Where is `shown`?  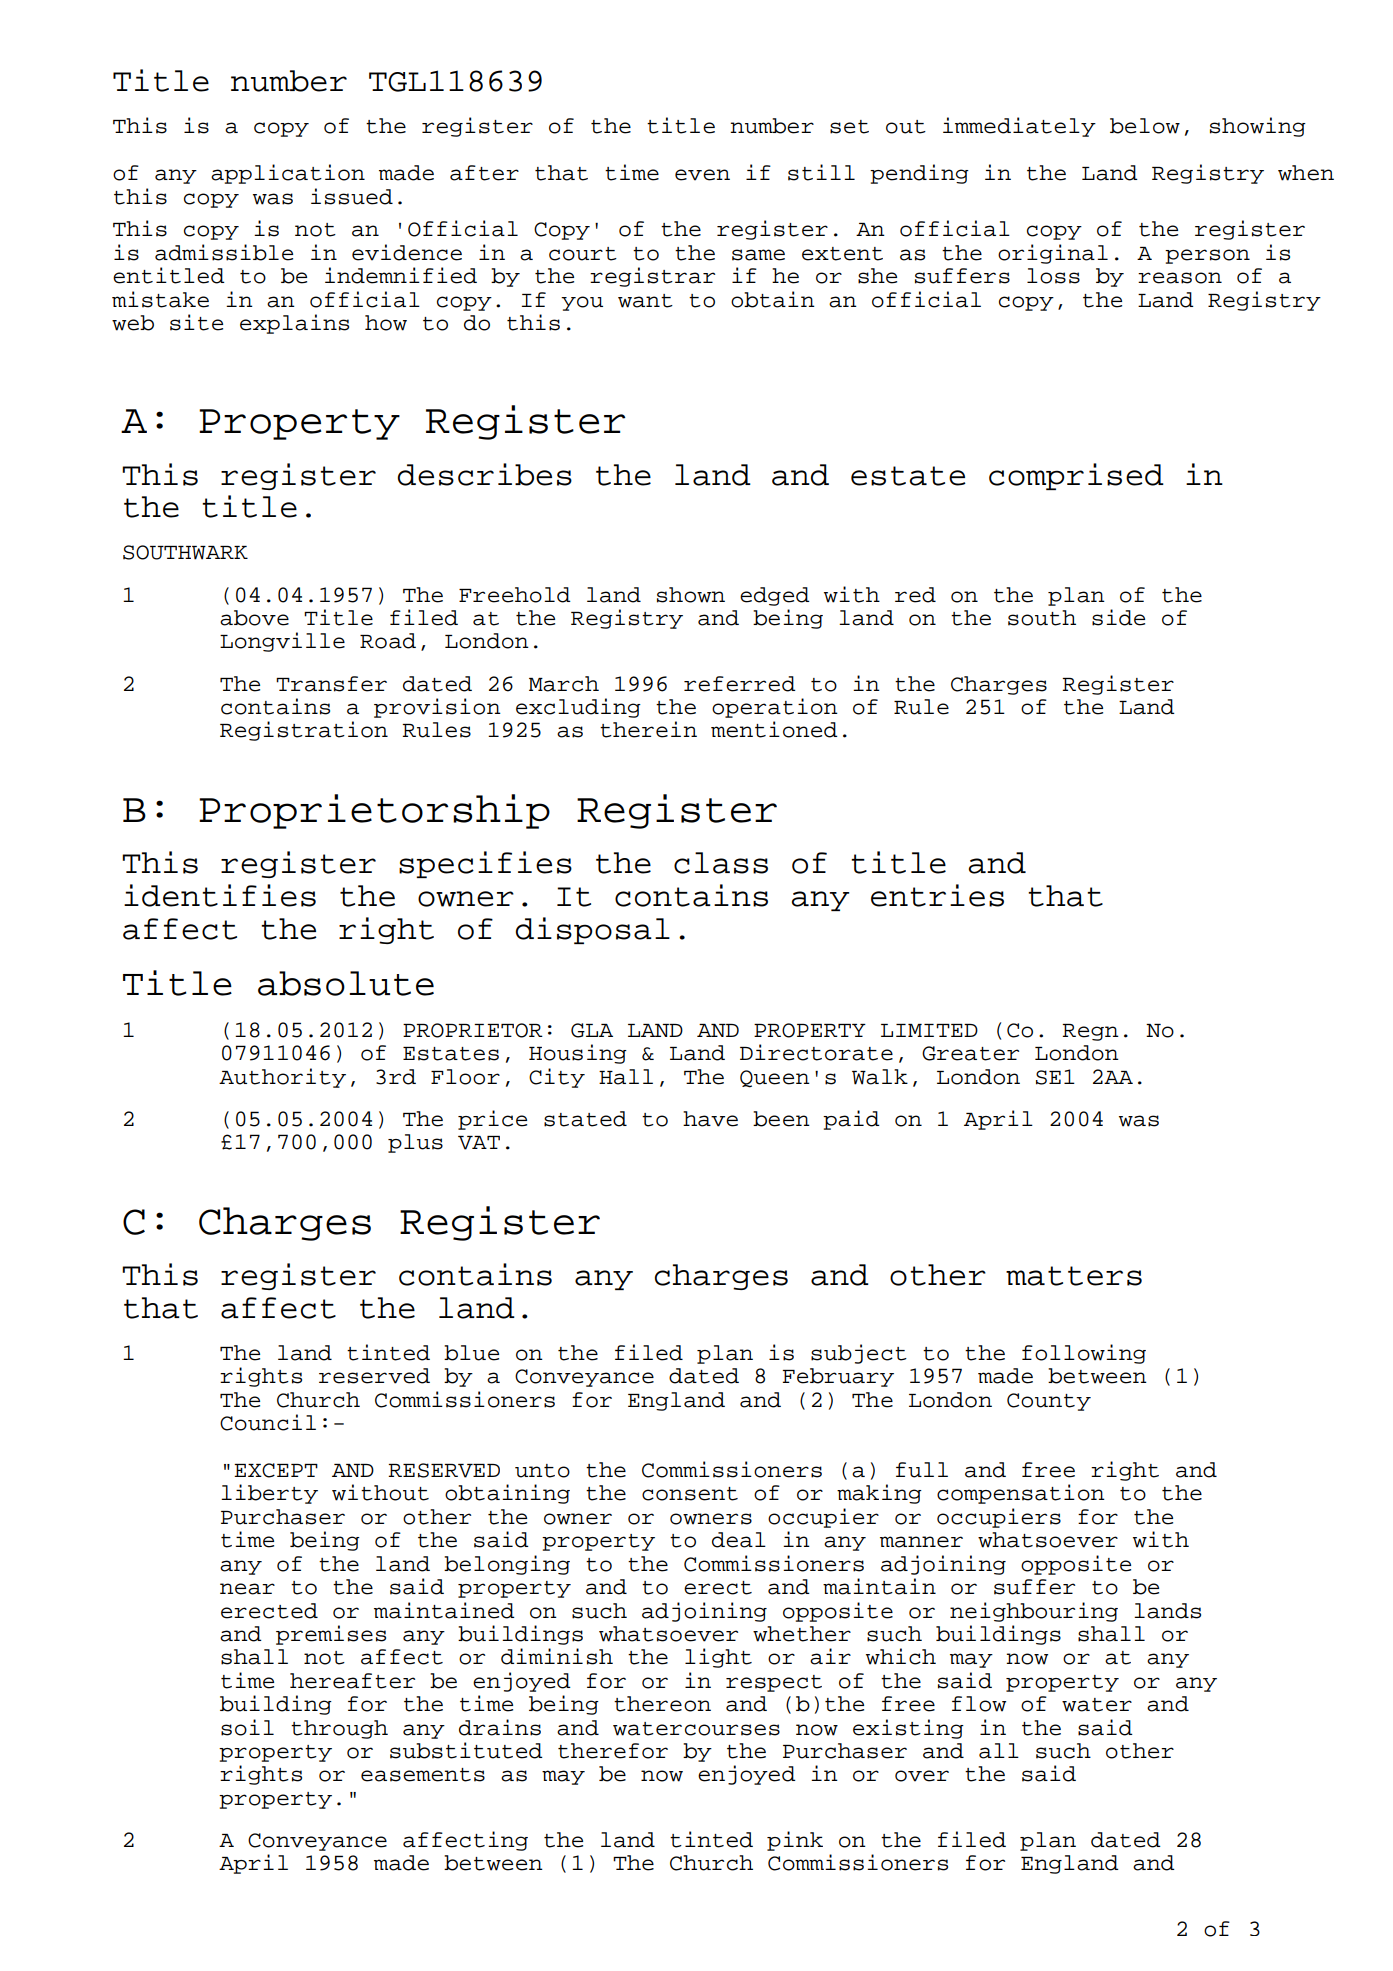
shown is located at coordinates (691, 595).
